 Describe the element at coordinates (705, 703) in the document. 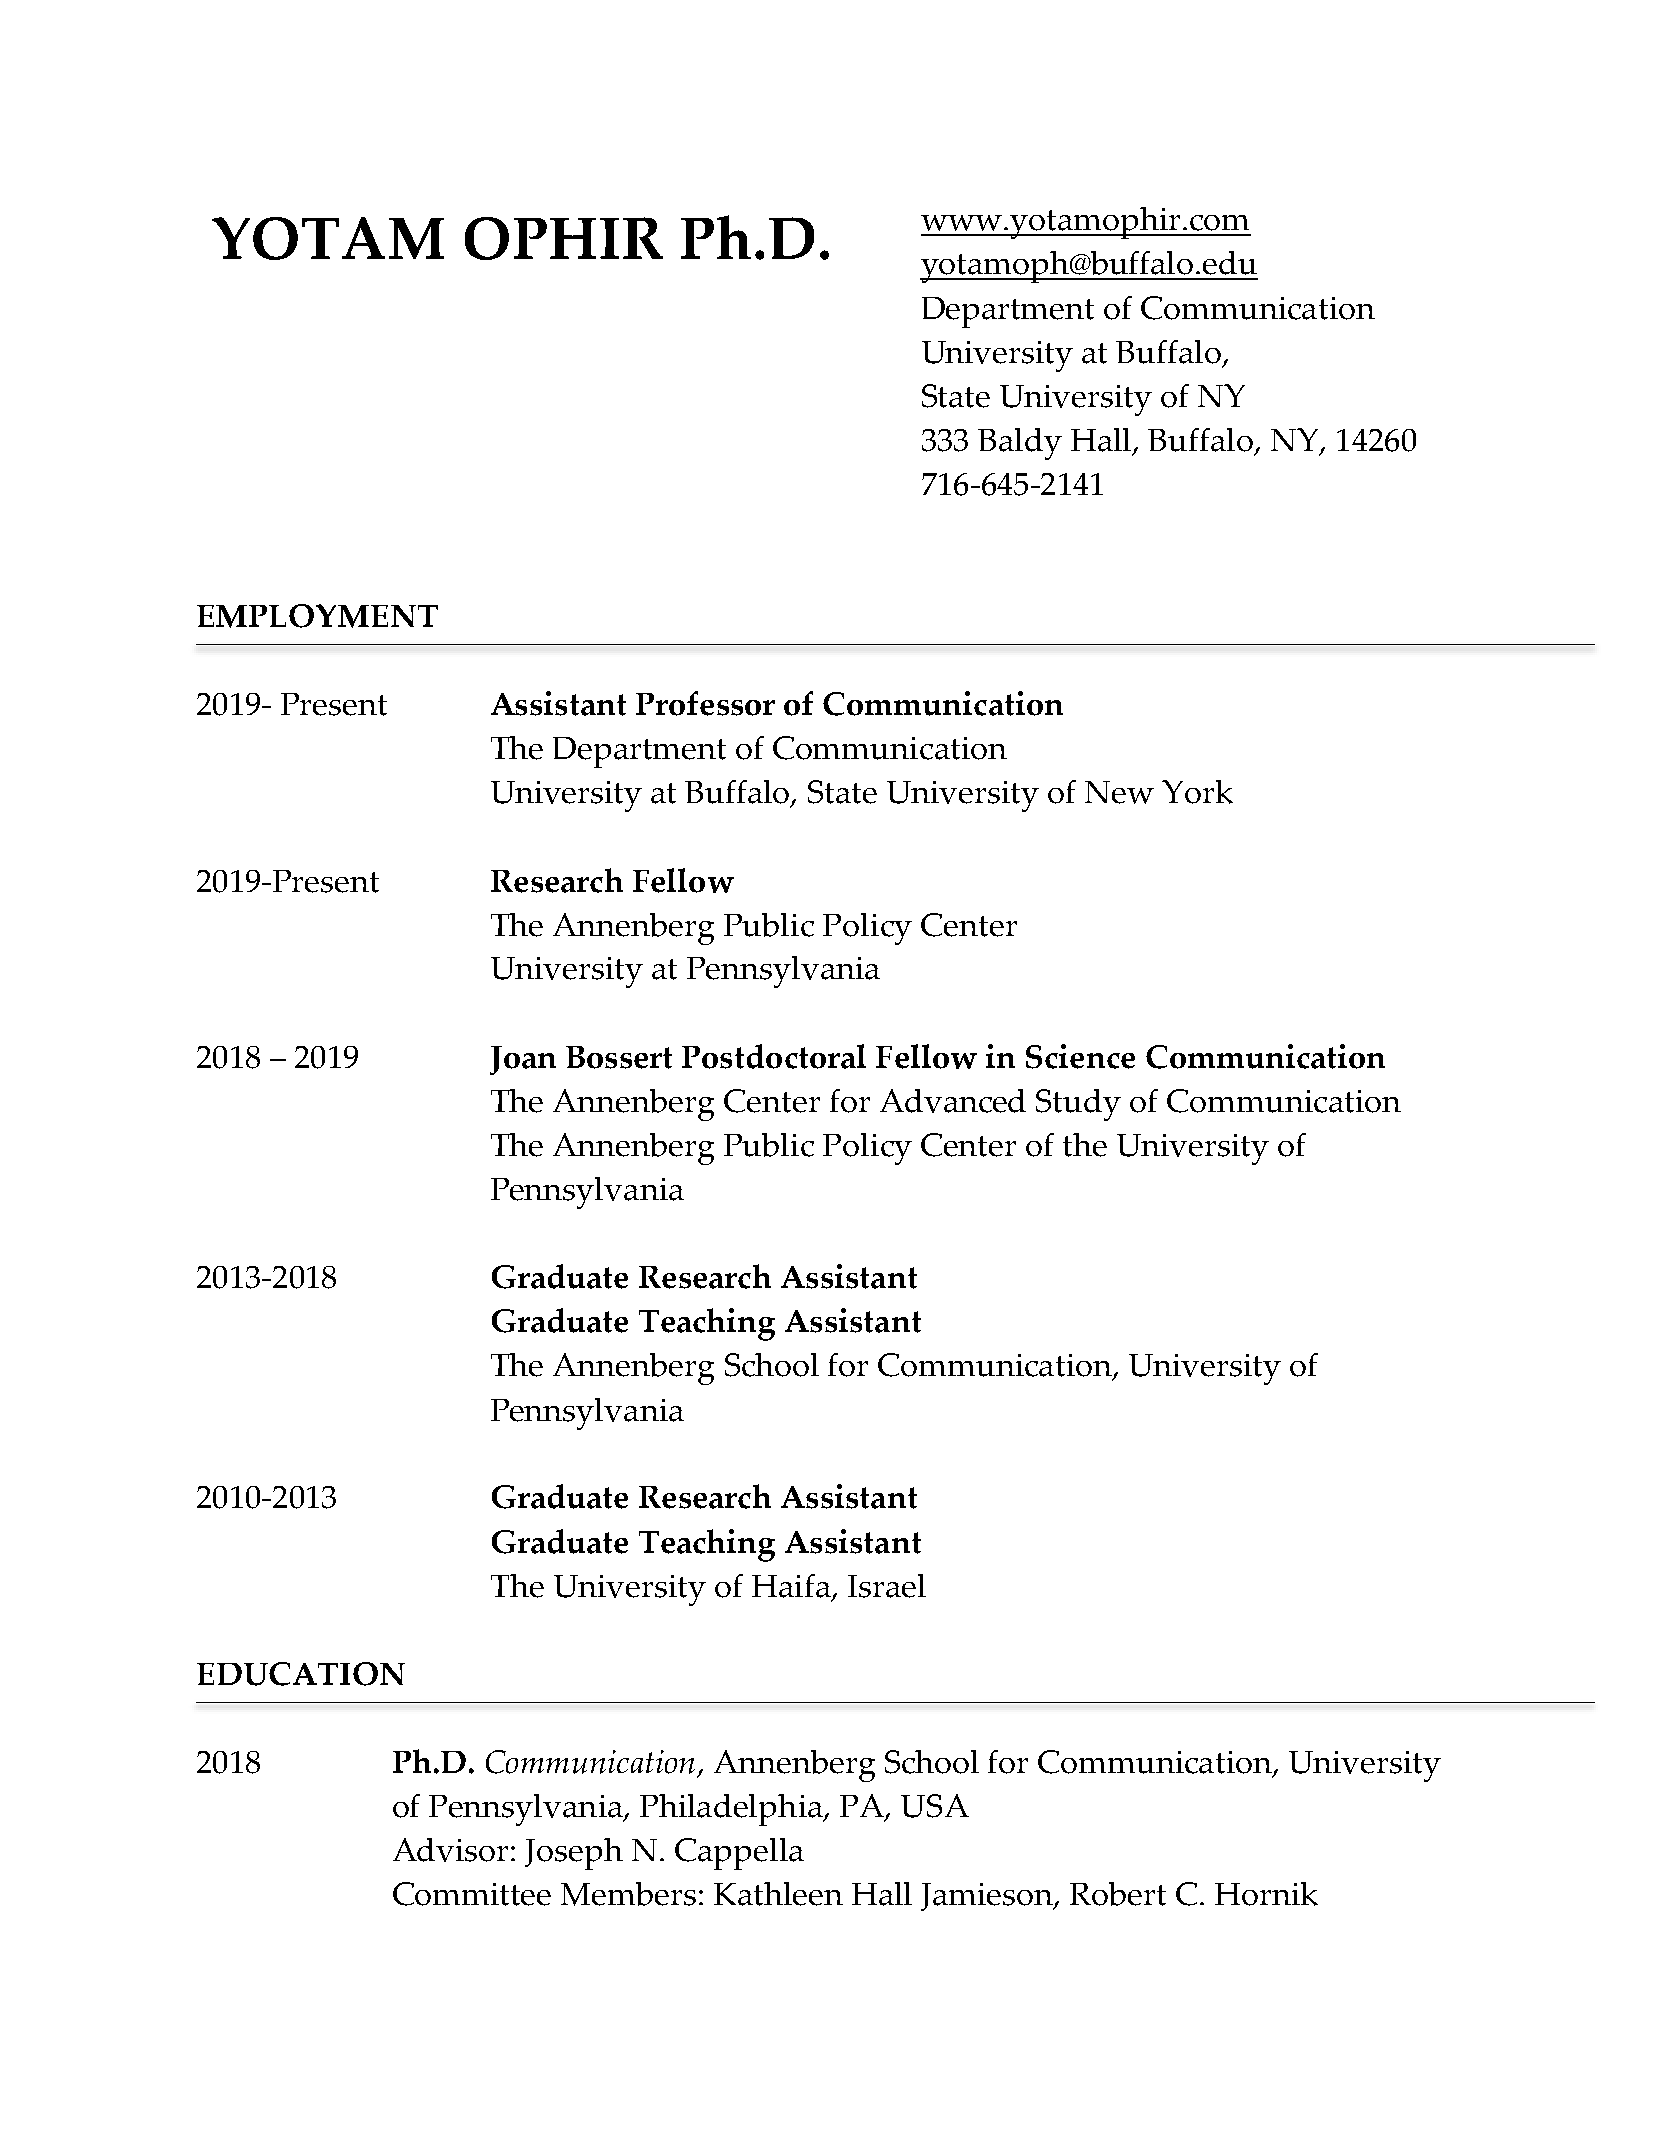

I see `Professor` at that location.
